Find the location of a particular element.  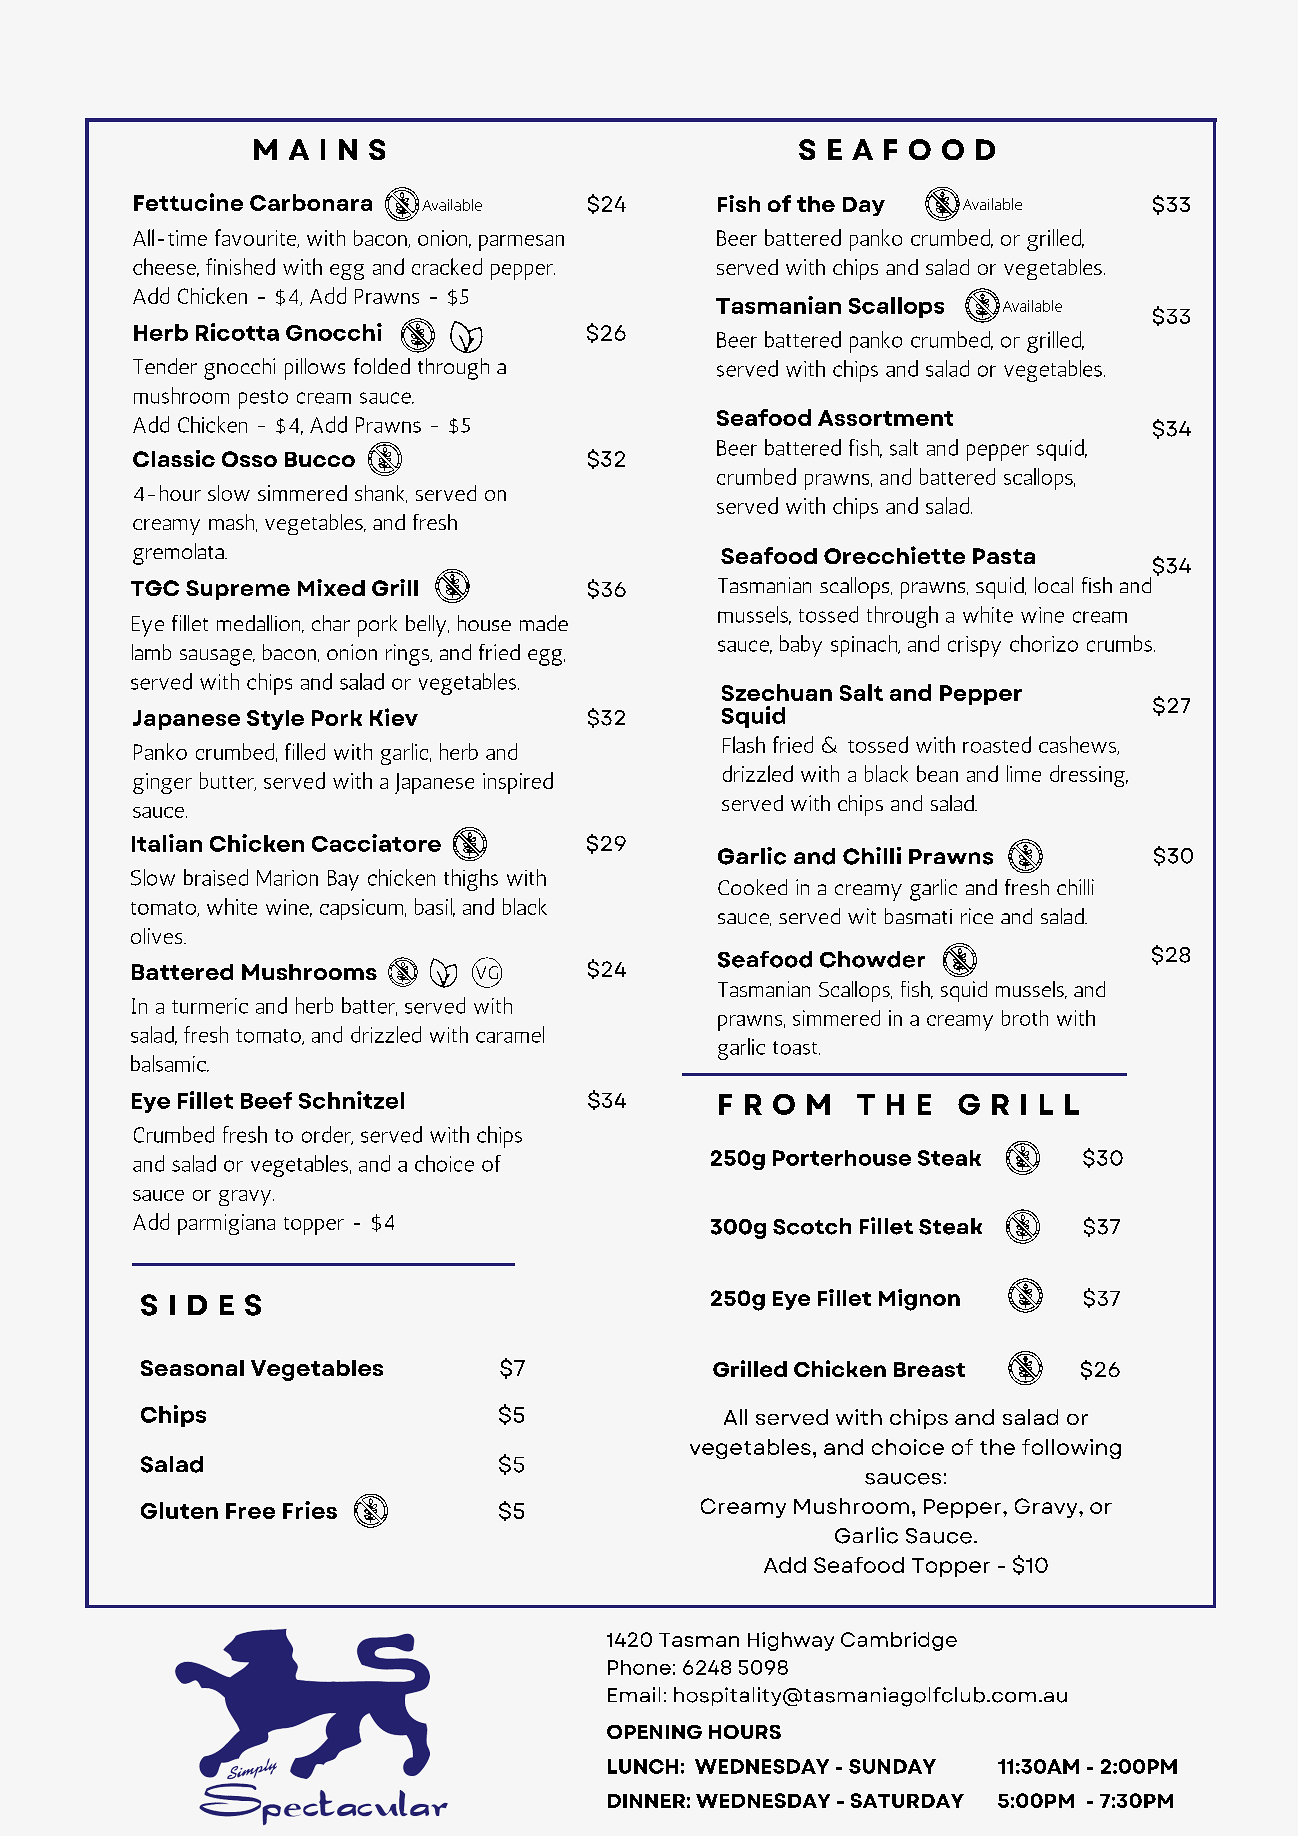

Assortment is located at coordinates (885, 418).
